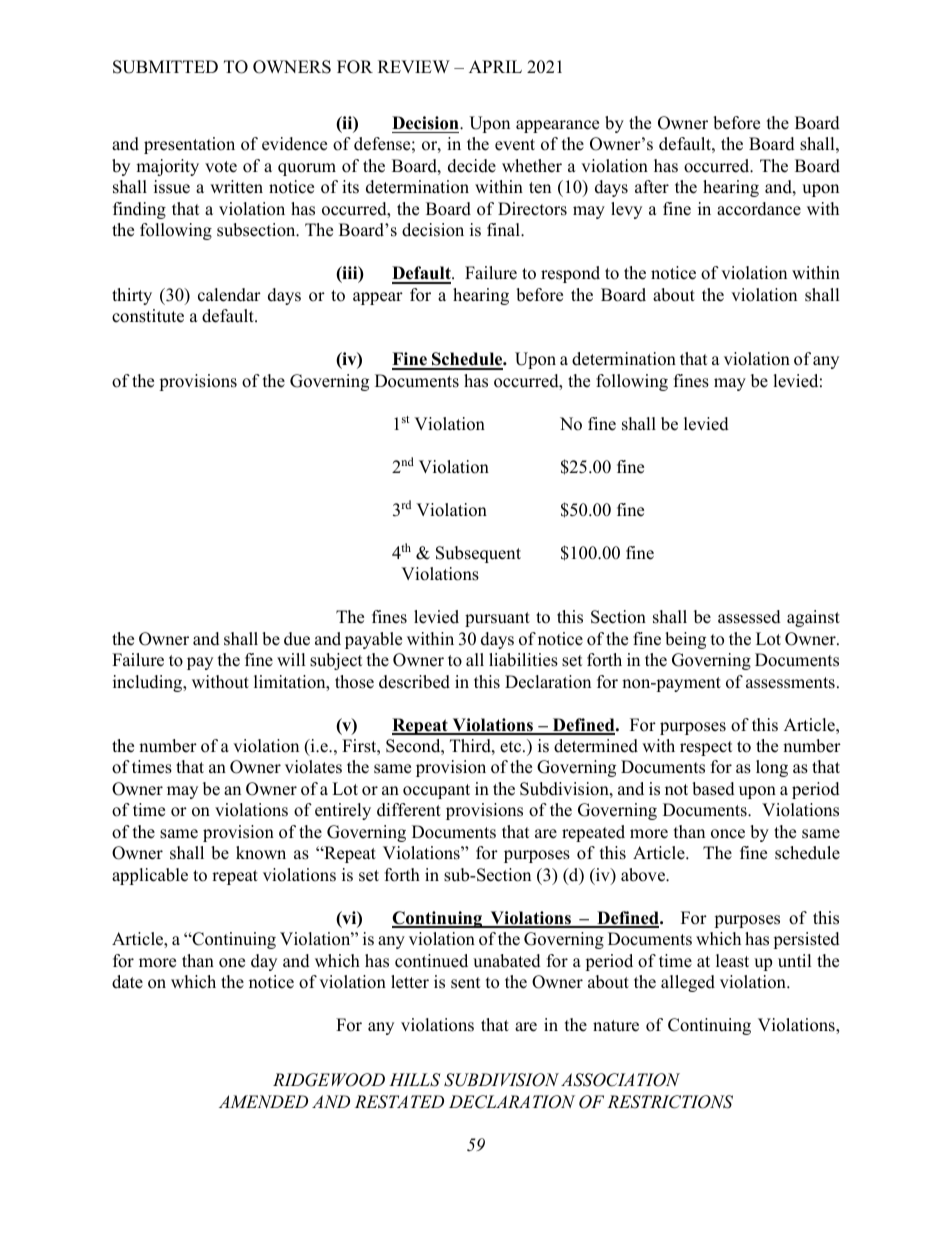  I want to click on after, so click(652, 187).
